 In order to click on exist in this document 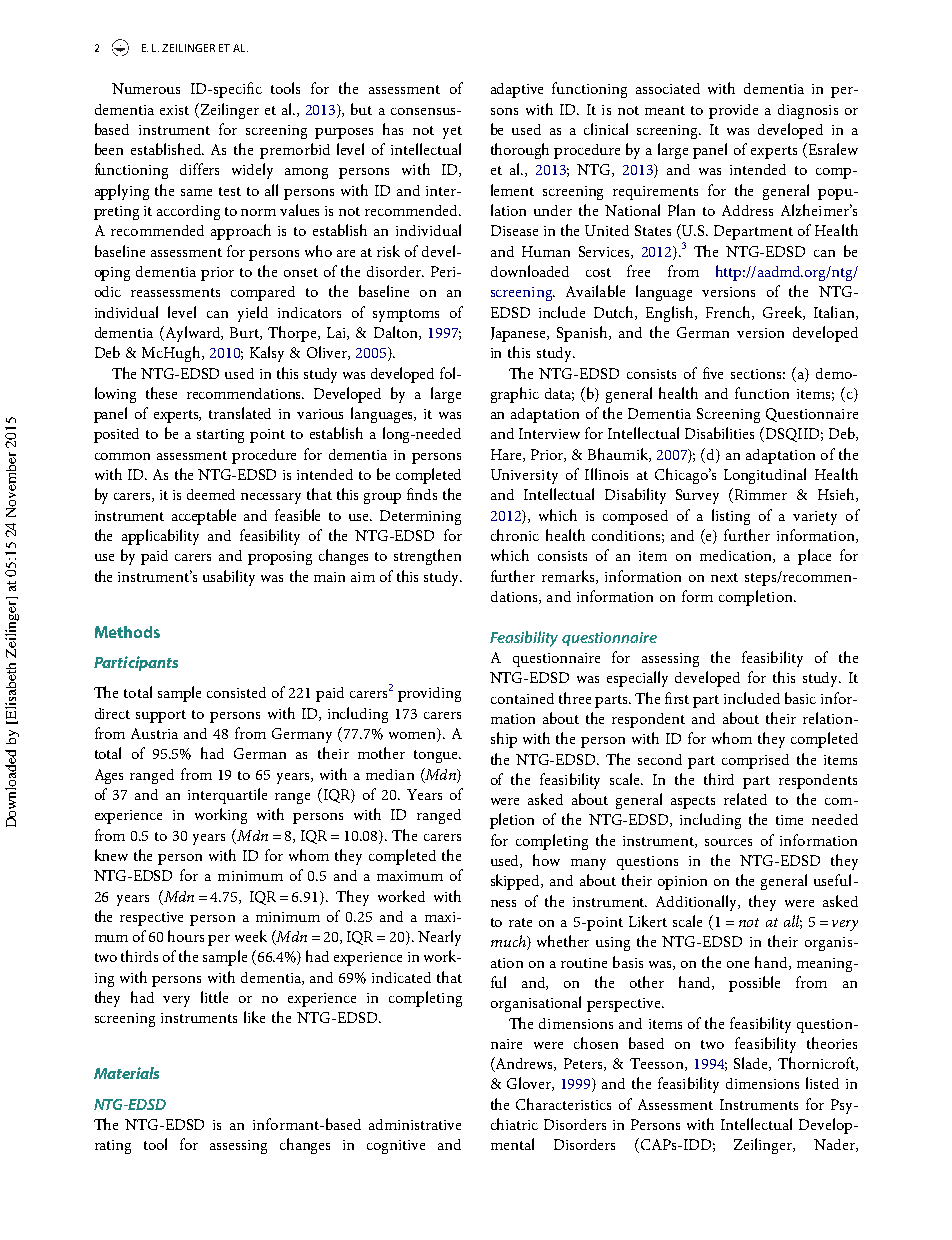, I will do `click(174, 110)`.
